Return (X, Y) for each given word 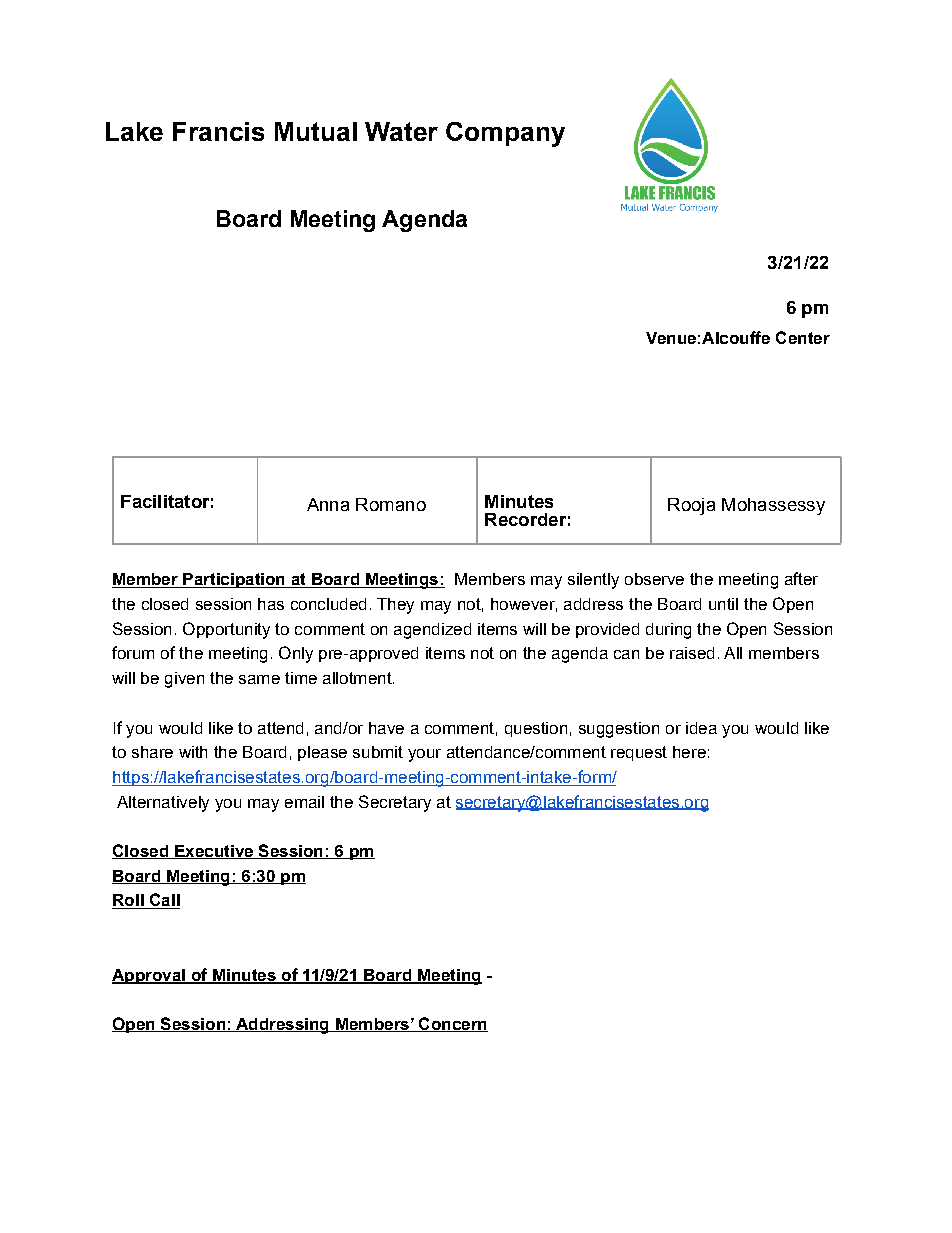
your (424, 755)
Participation (234, 580)
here (689, 752)
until (723, 604)
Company (505, 134)
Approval (149, 976)
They (395, 606)
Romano (391, 504)
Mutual (316, 131)
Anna (328, 504)
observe (654, 579)
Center (803, 337)
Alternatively (163, 804)
